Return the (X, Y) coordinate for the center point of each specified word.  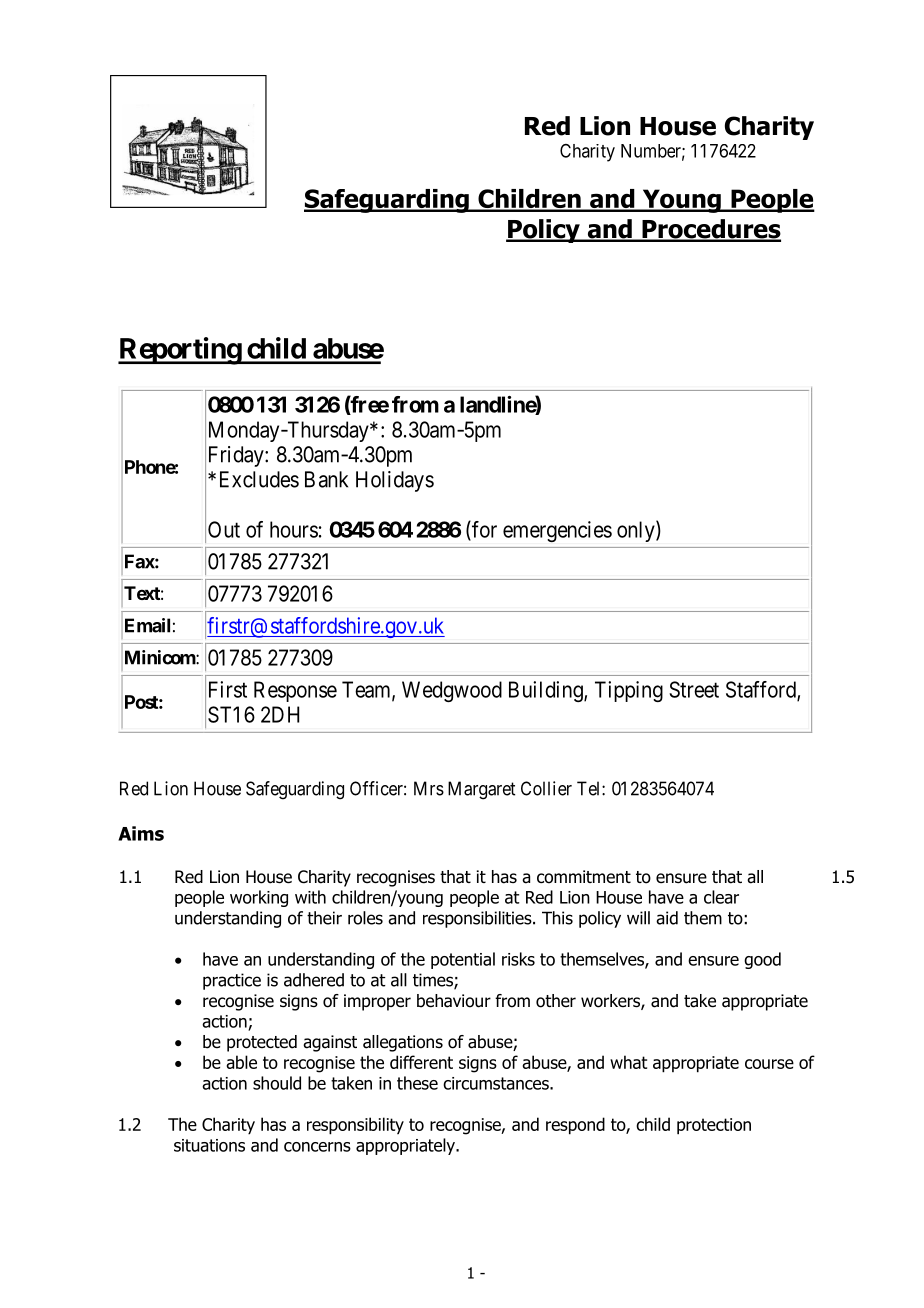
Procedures (710, 230)
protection (714, 1126)
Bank (326, 479)
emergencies (557, 531)
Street (694, 689)
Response (295, 691)
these (417, 1083)
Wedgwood (452, 691)
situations (209, 1145)
